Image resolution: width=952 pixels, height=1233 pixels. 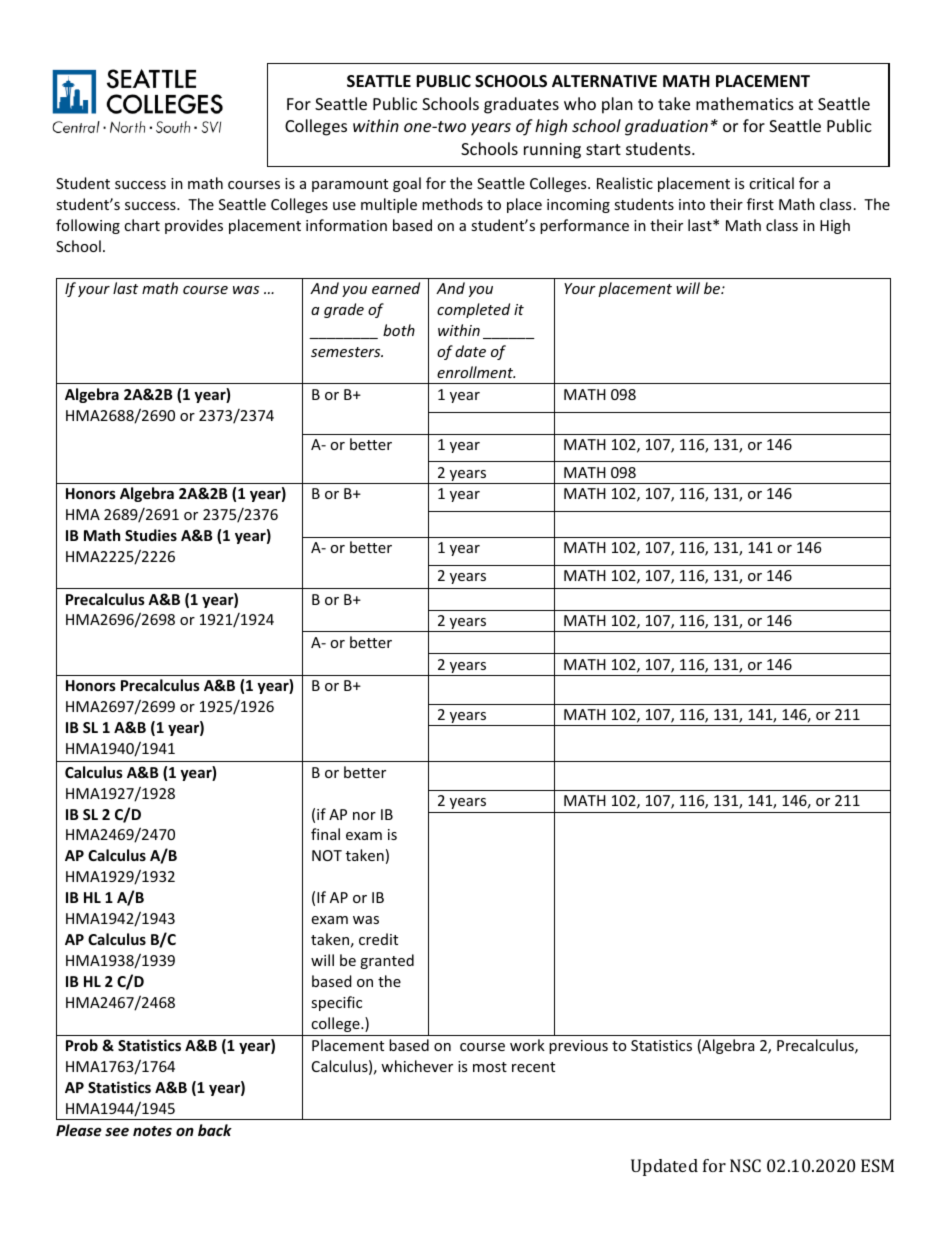 What do you see at coordinates (152, 1131) in the screenshot?
I see `notes` at bounding box center [152, 1131].
